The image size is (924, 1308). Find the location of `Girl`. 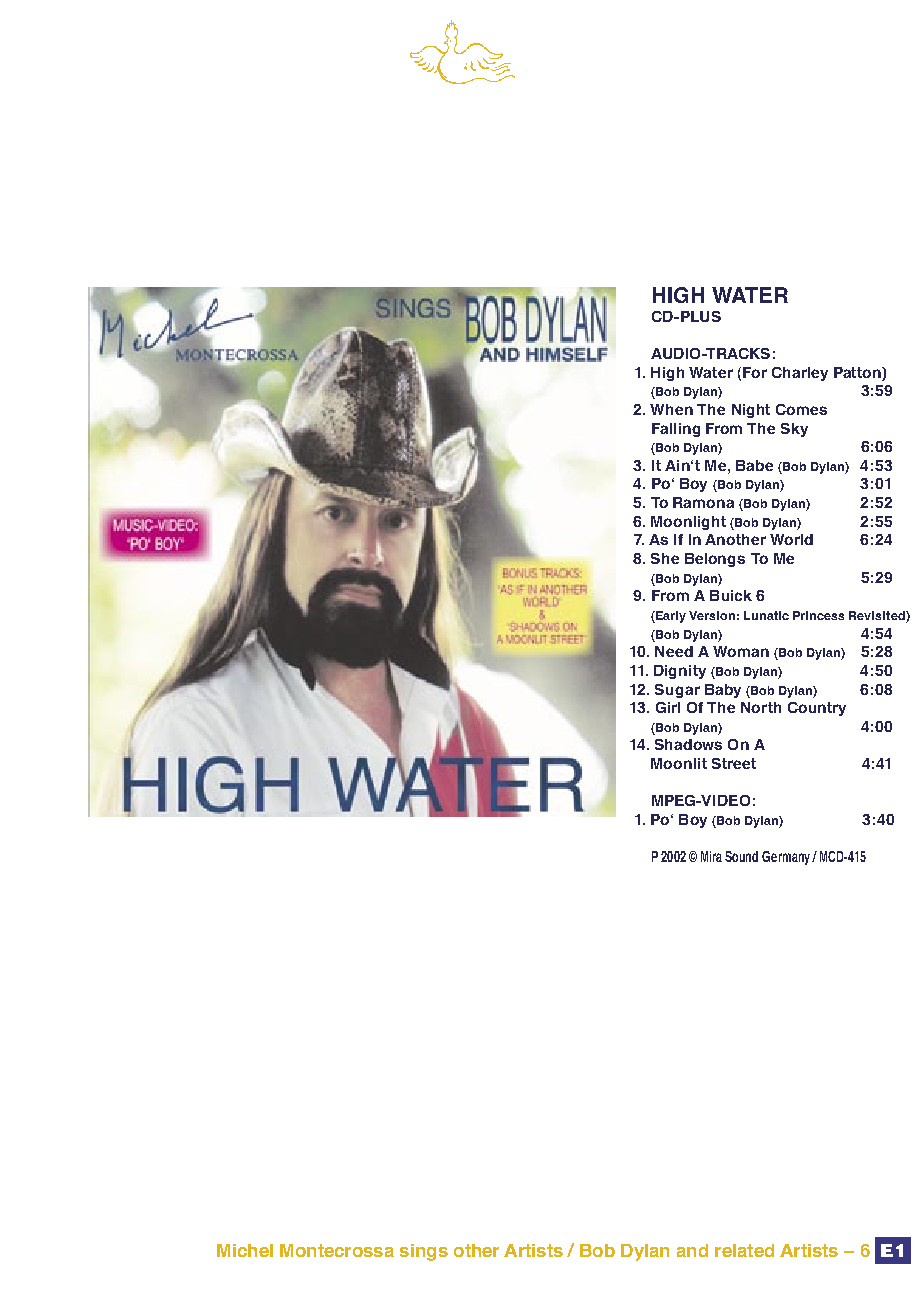

Girl is located at coordinates (668, 707).
